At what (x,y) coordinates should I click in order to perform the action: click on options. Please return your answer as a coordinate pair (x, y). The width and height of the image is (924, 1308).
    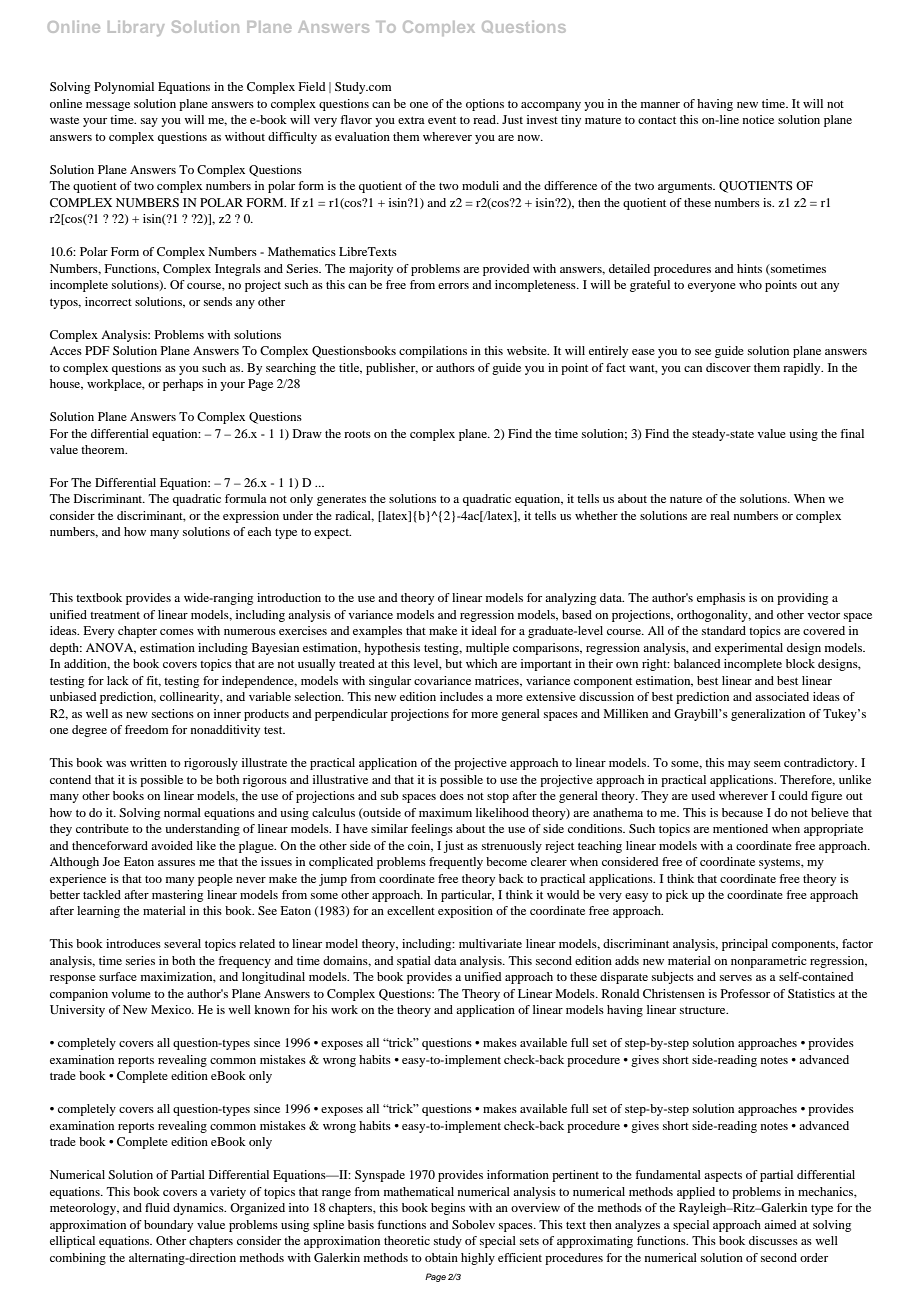
    Looking at the image, I should click on (485, 105).
